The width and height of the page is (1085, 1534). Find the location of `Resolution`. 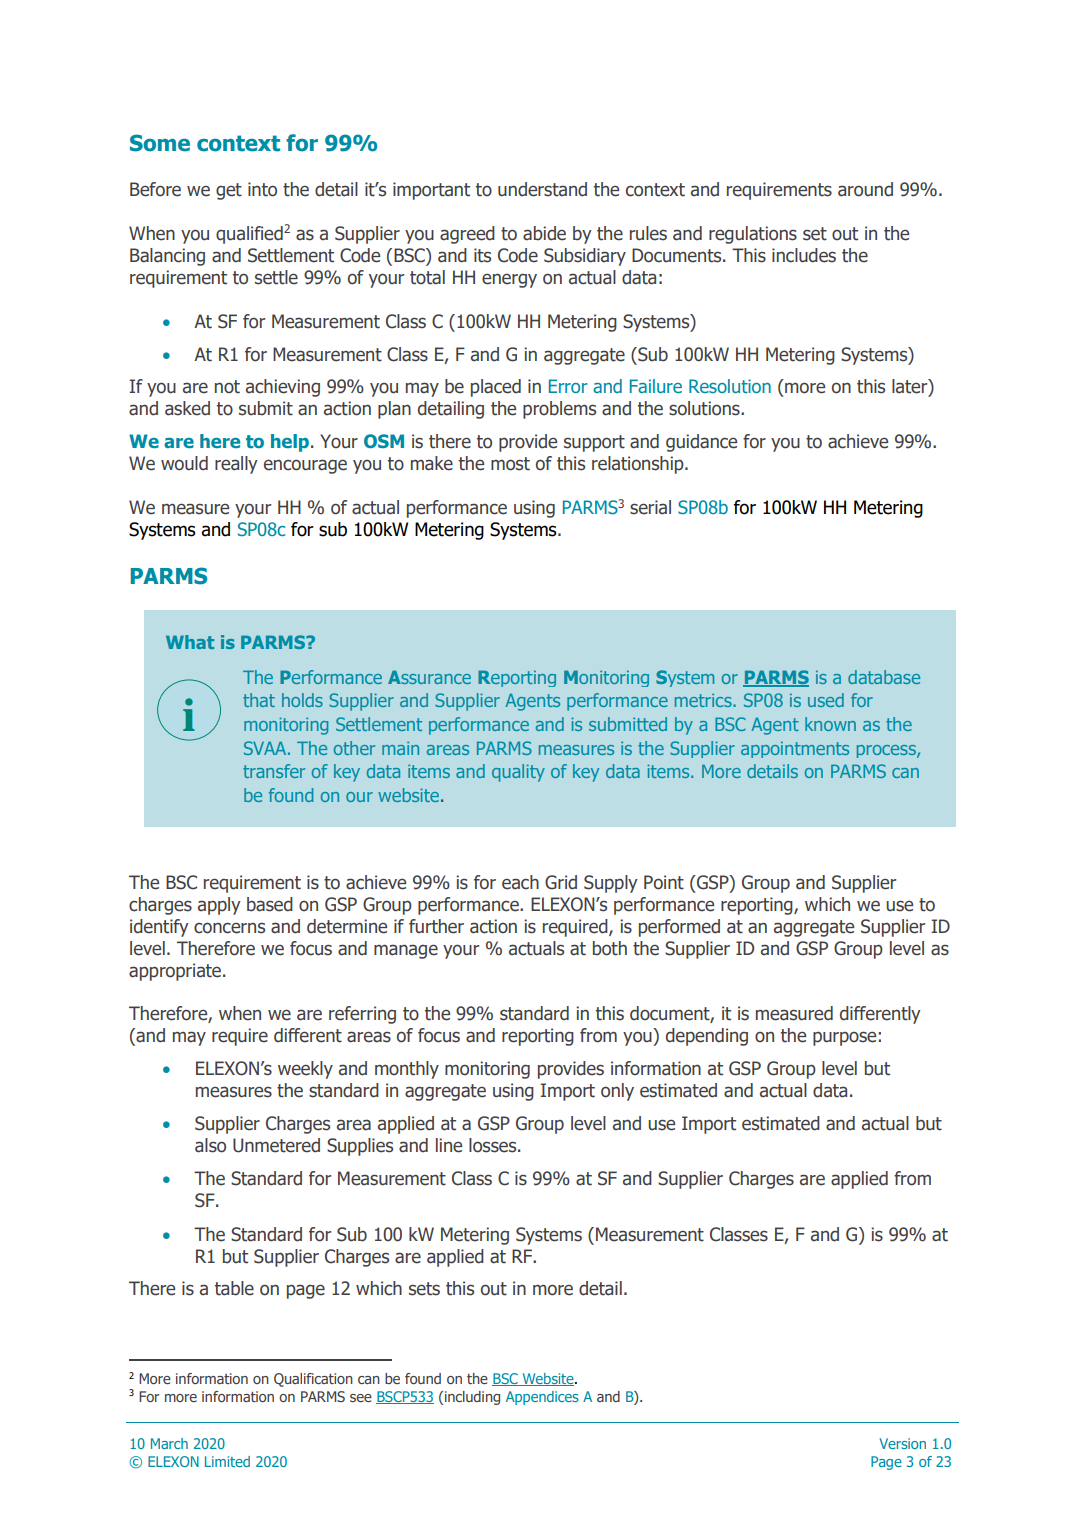

Resolution is located at coordinates (730, 386).
